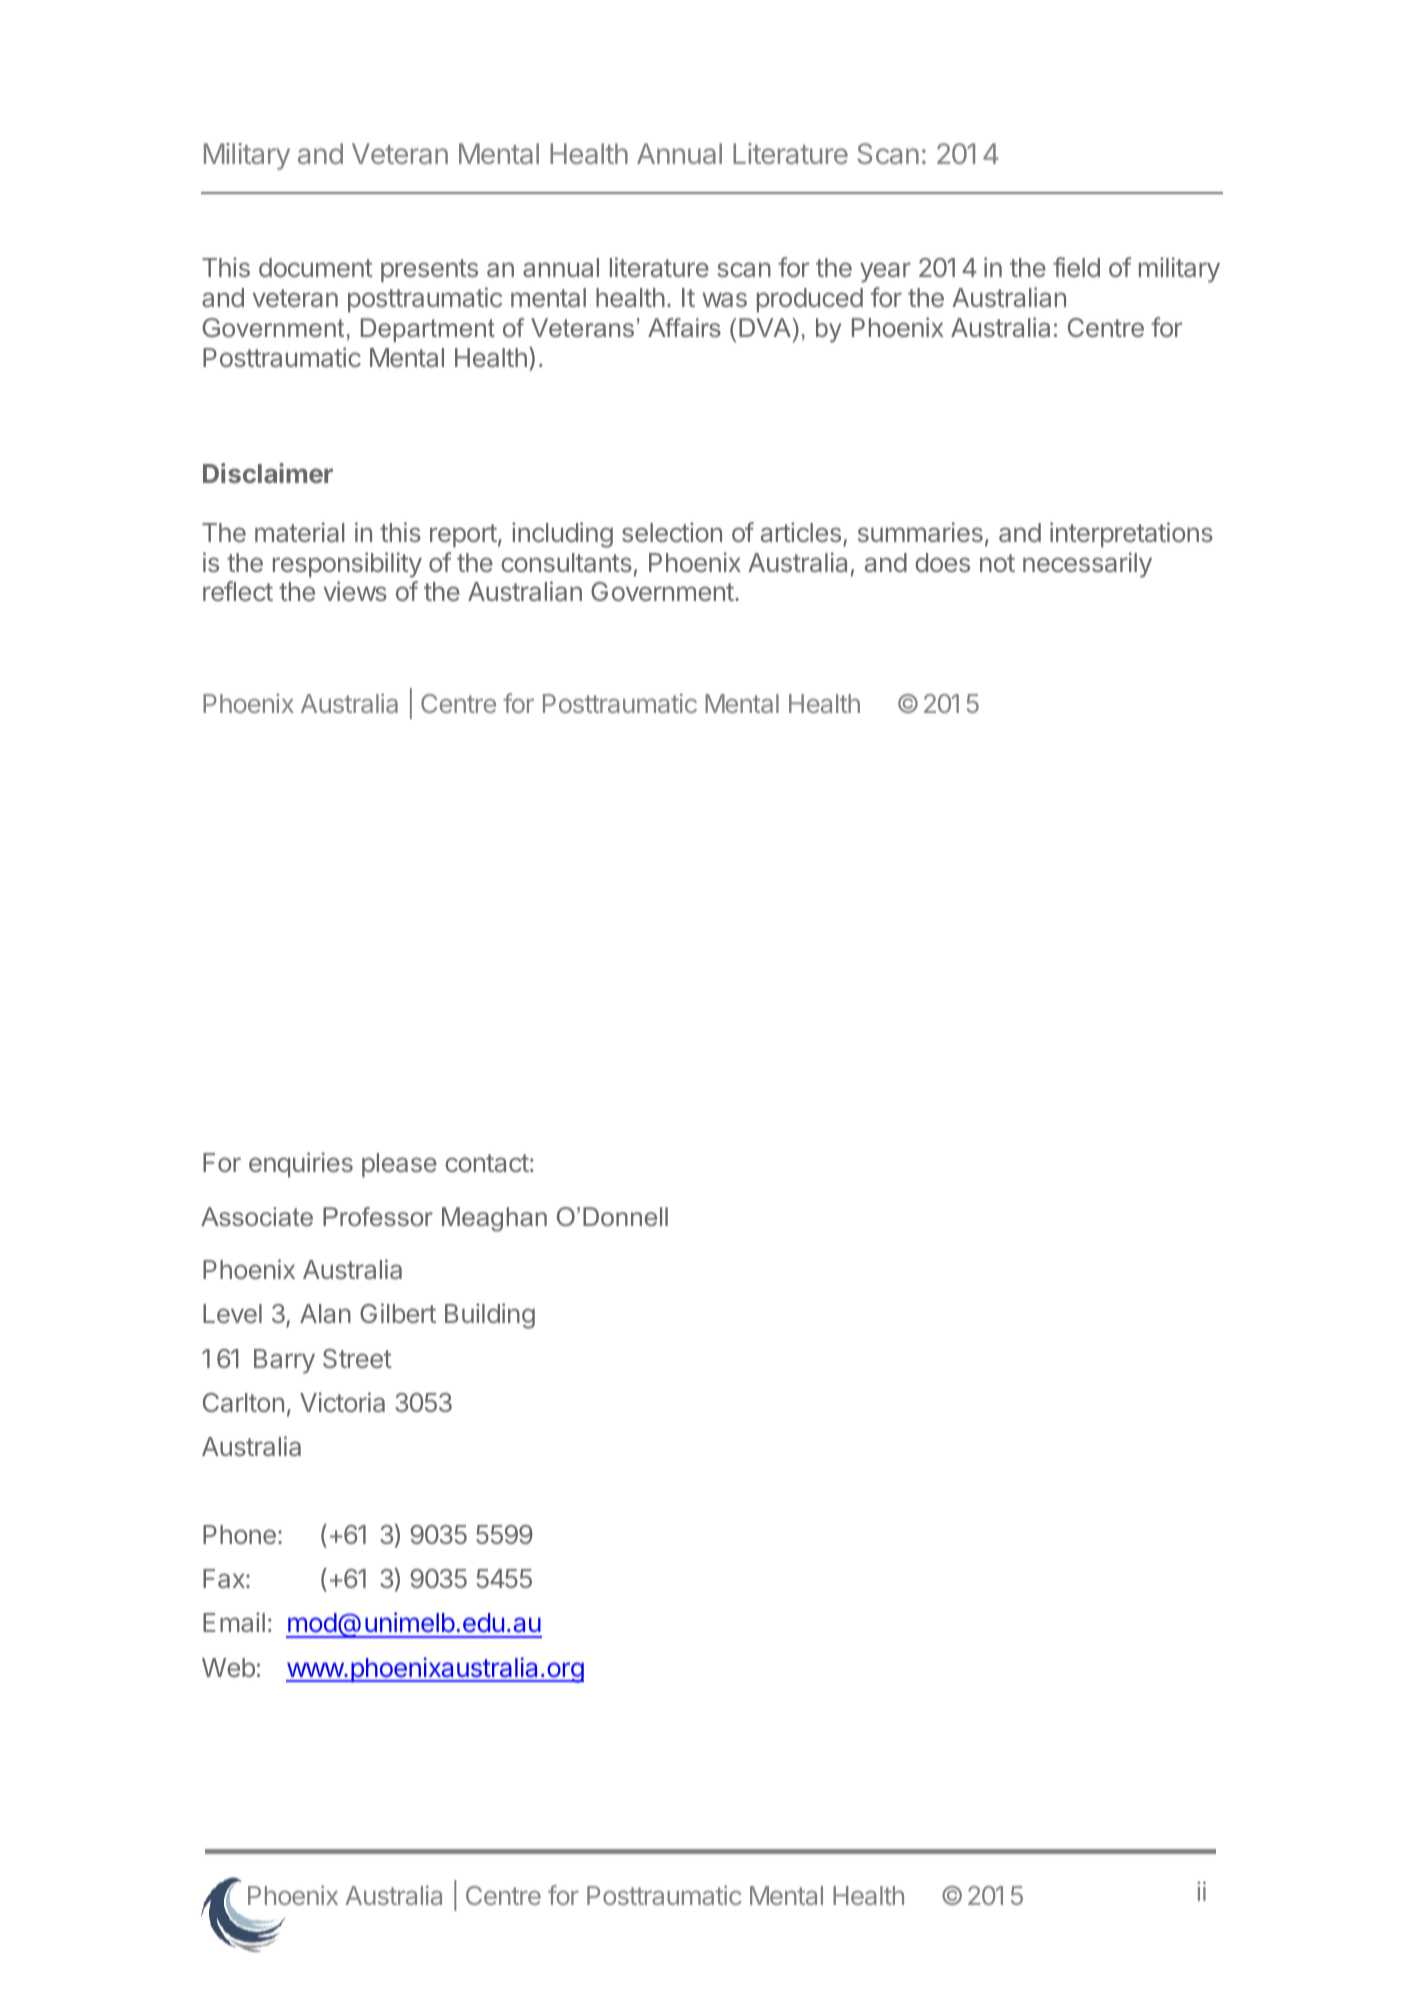 The width and height of the screenshot is (1407, 1992). Describe the element at coordinates (1076, 267) in the screenshot. I see `field` at that location.
